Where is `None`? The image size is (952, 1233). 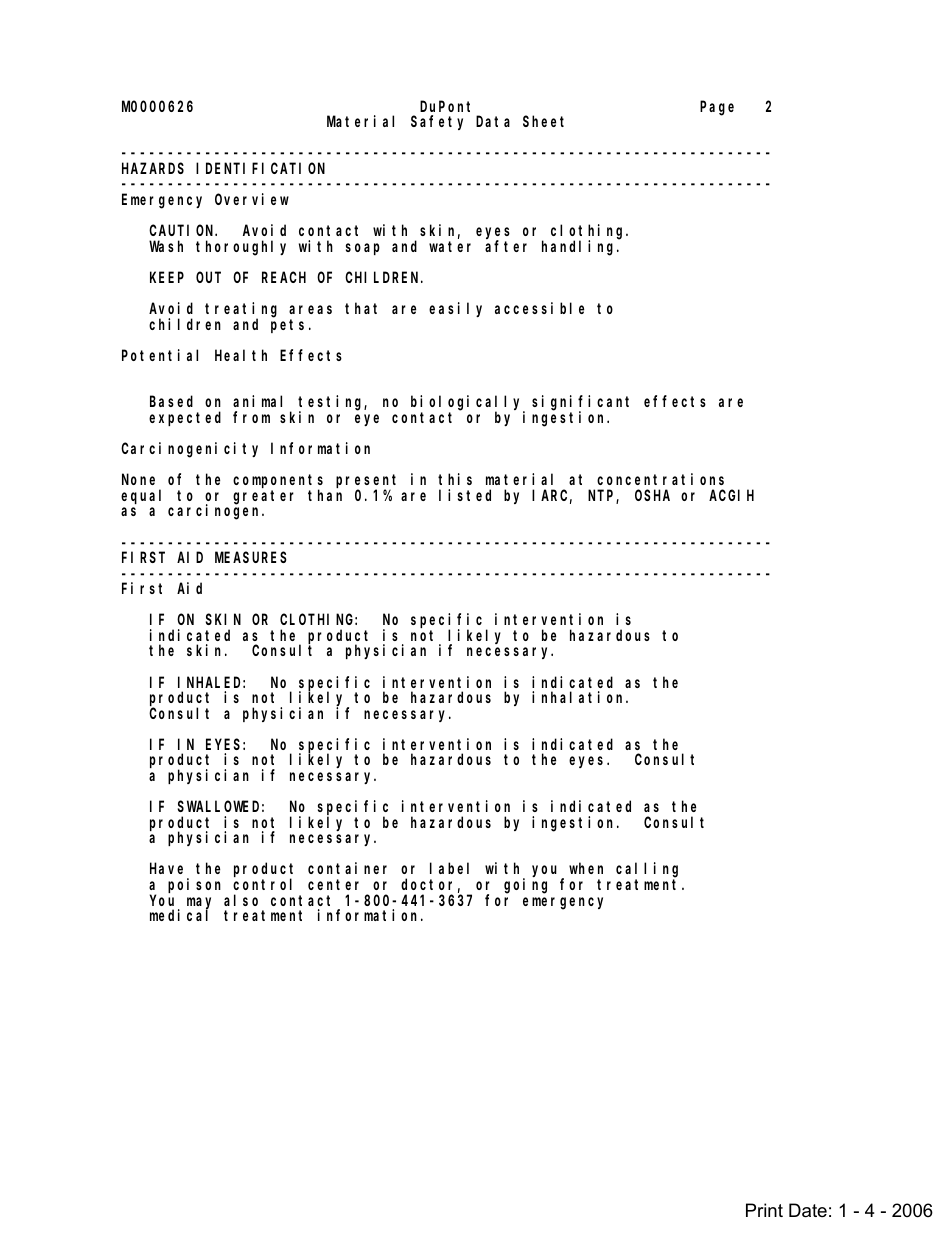 None is located at coordinates (138, 480).
